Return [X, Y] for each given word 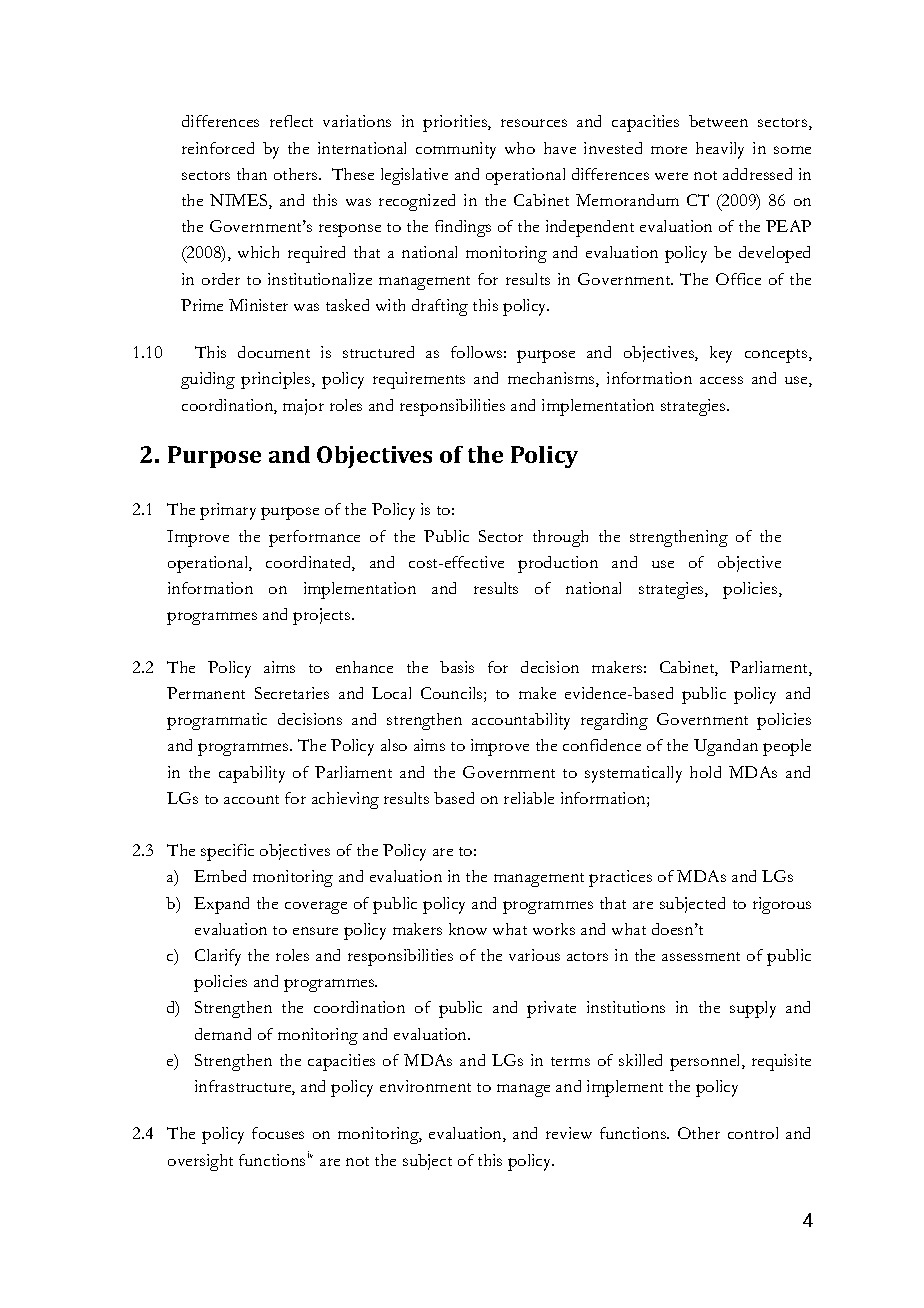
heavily [720, 150]
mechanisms [552, 379]
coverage [316, 907]
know [468, 929]
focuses [278, 1133]
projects [323, 616]
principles [277, 380]
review [569, 1133]
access [721, 380]
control [753, 1133]
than [252, 174]
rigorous [782, 905]
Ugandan [726, 747]
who [520, 148]
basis [457, 667]
